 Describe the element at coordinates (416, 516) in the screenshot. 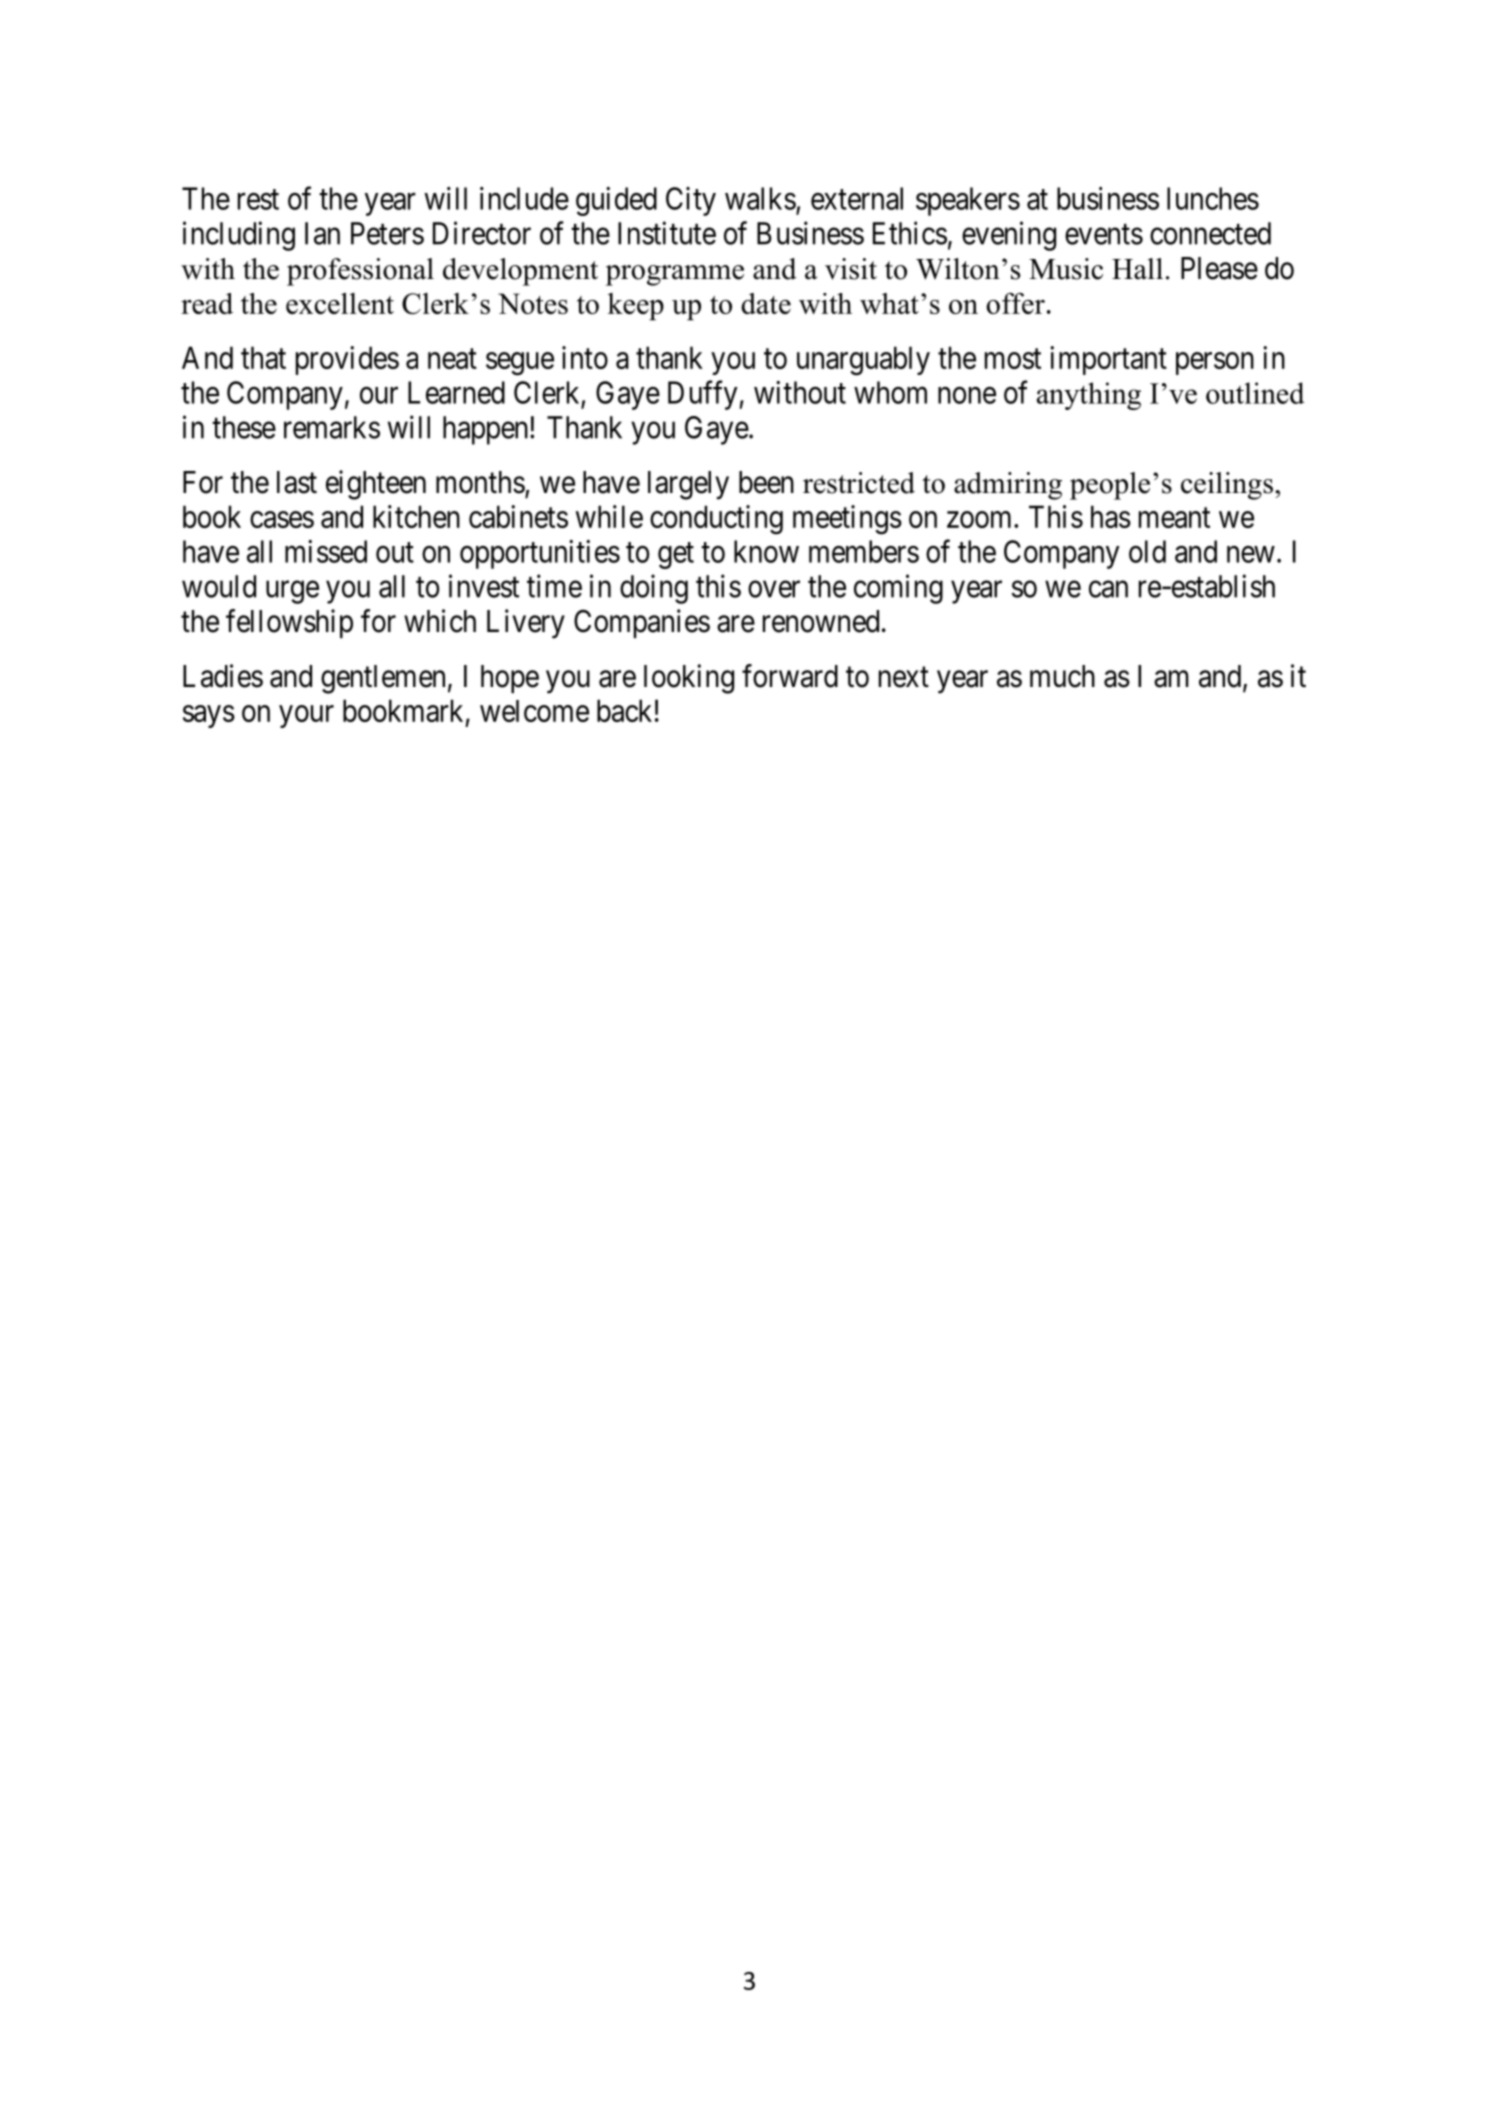

I see `kitchen` at that location.
